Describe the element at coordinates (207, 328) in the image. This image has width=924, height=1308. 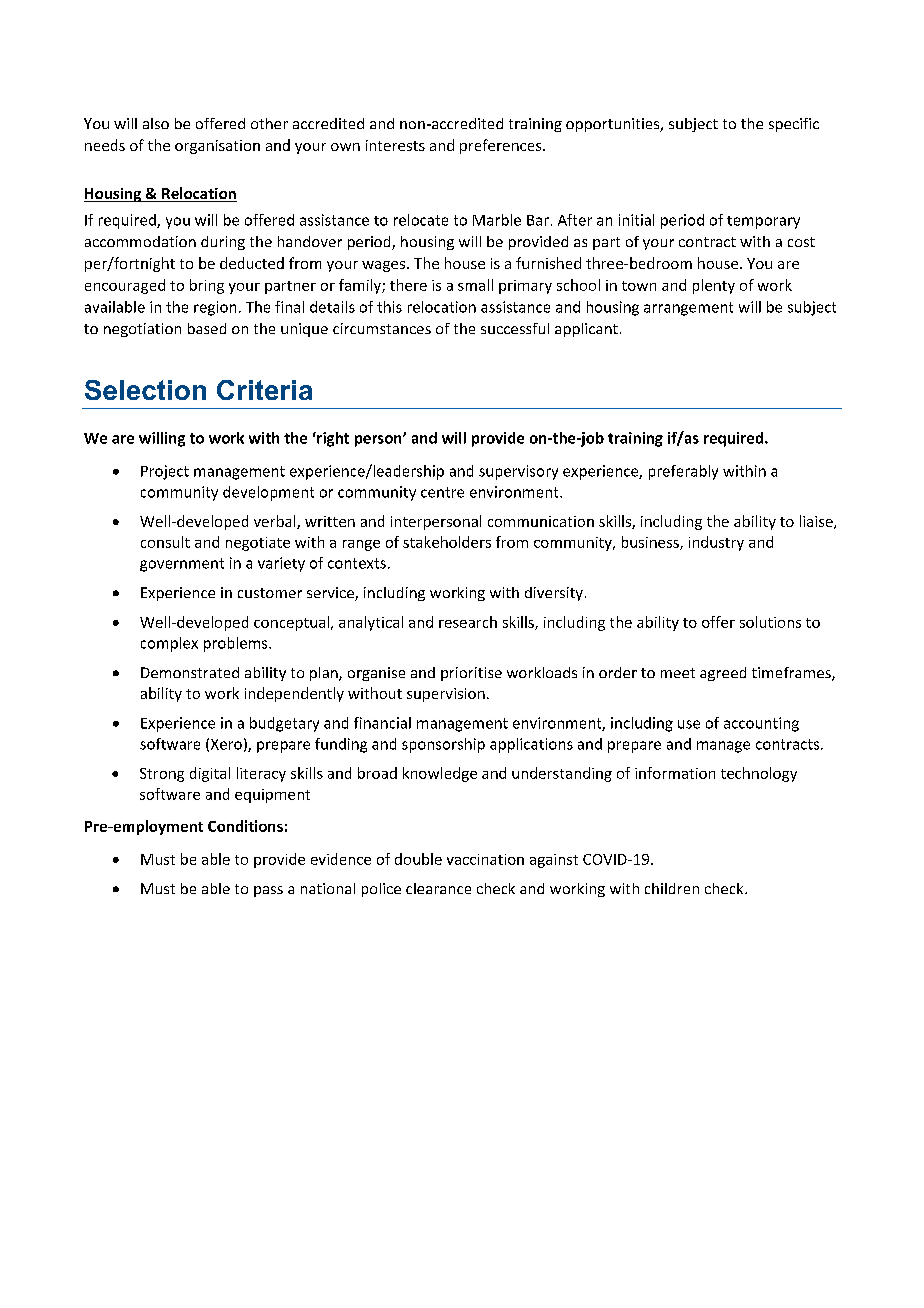
I see `based` at that location.
